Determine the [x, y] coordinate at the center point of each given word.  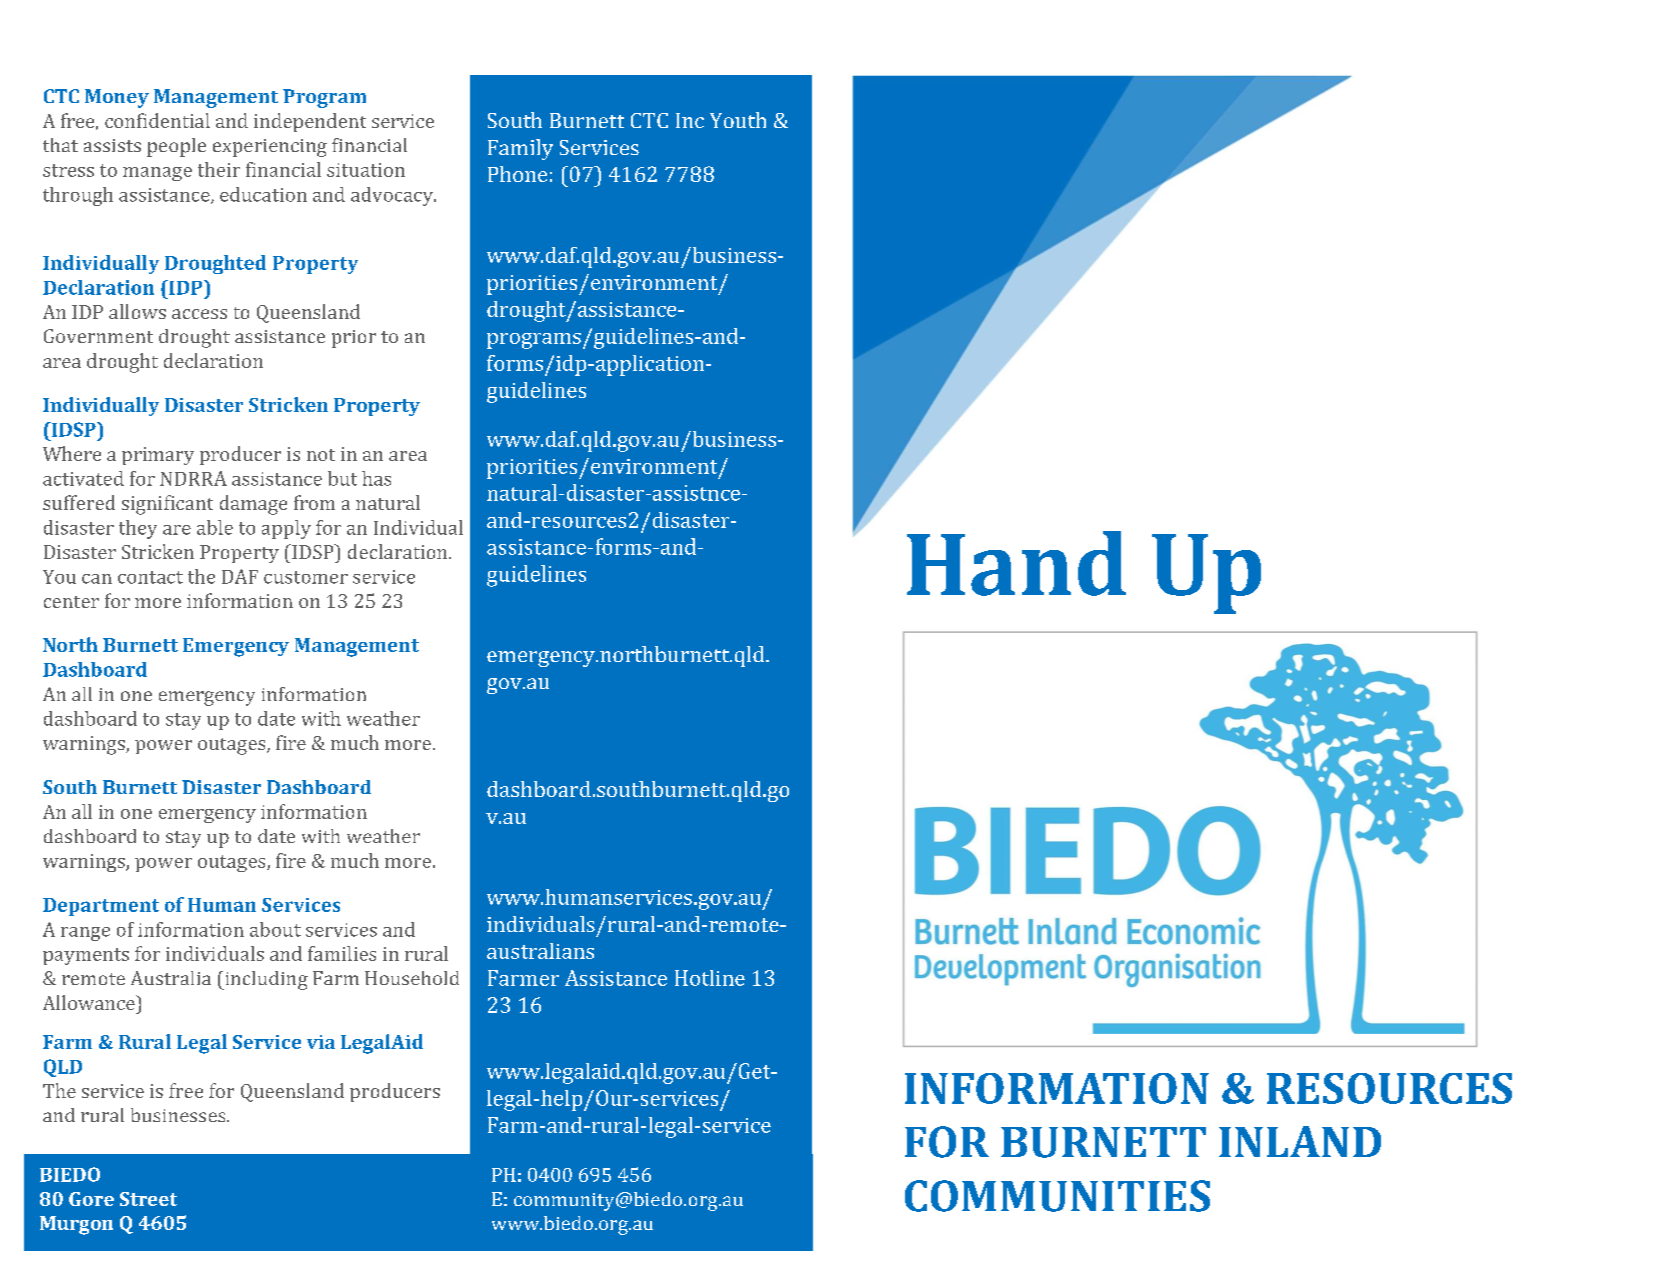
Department [101, 907]
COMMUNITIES [1057, 1196]
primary [158, 456]
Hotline [710, 978]
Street [148, 1199]
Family [520, 149]
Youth [738, 120]
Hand [1016, 563]
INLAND [1300, 1141]
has [376, 478]
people [176, 147]
